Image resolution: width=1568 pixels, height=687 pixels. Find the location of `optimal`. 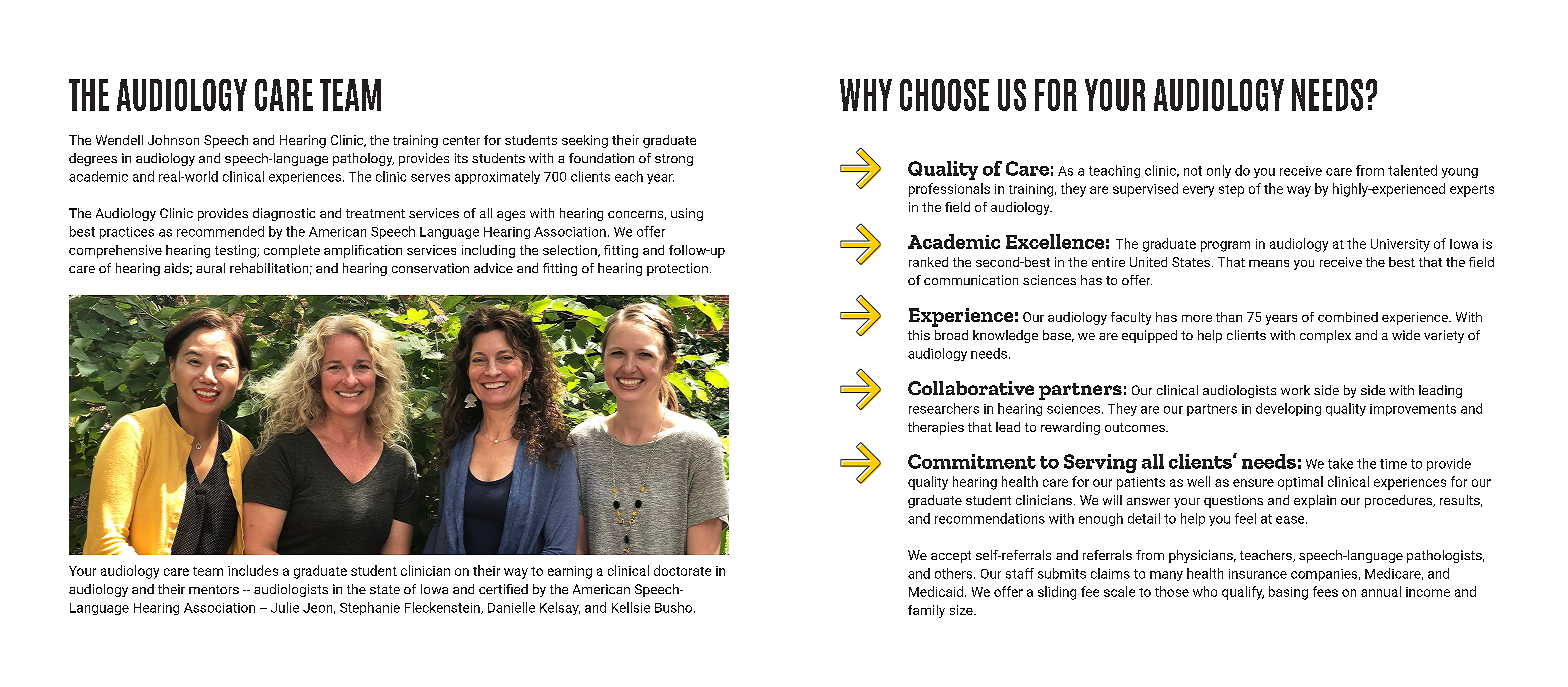

optimal is located at coordinates (1300, 483).
